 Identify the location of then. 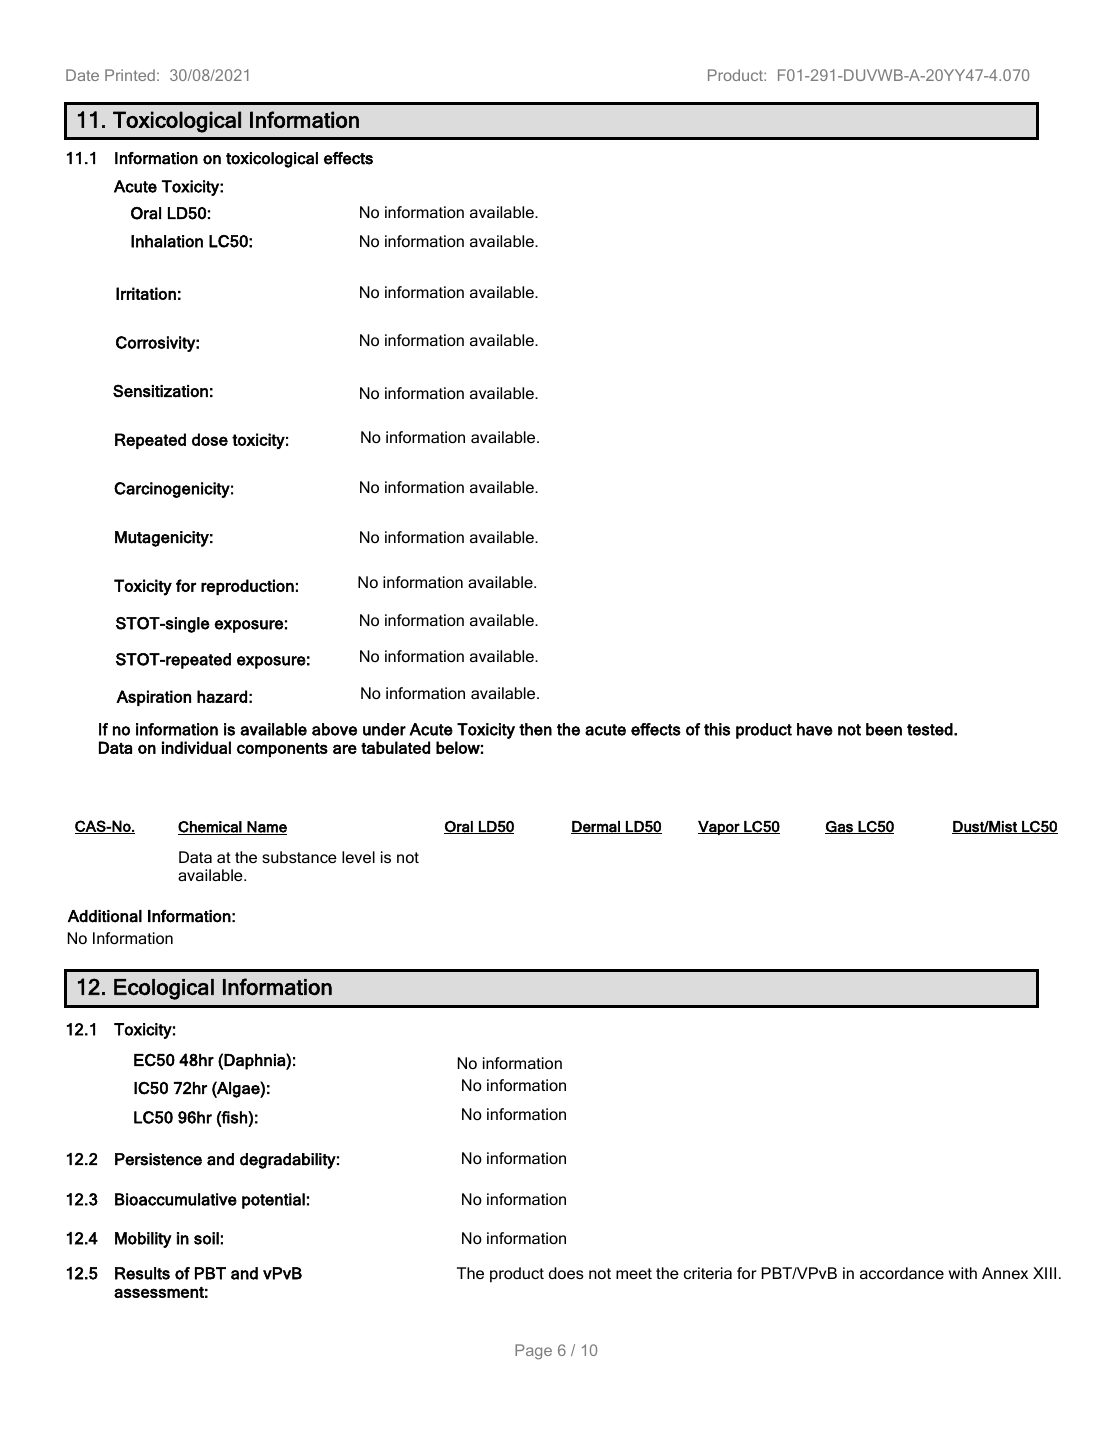
(535, 729).
